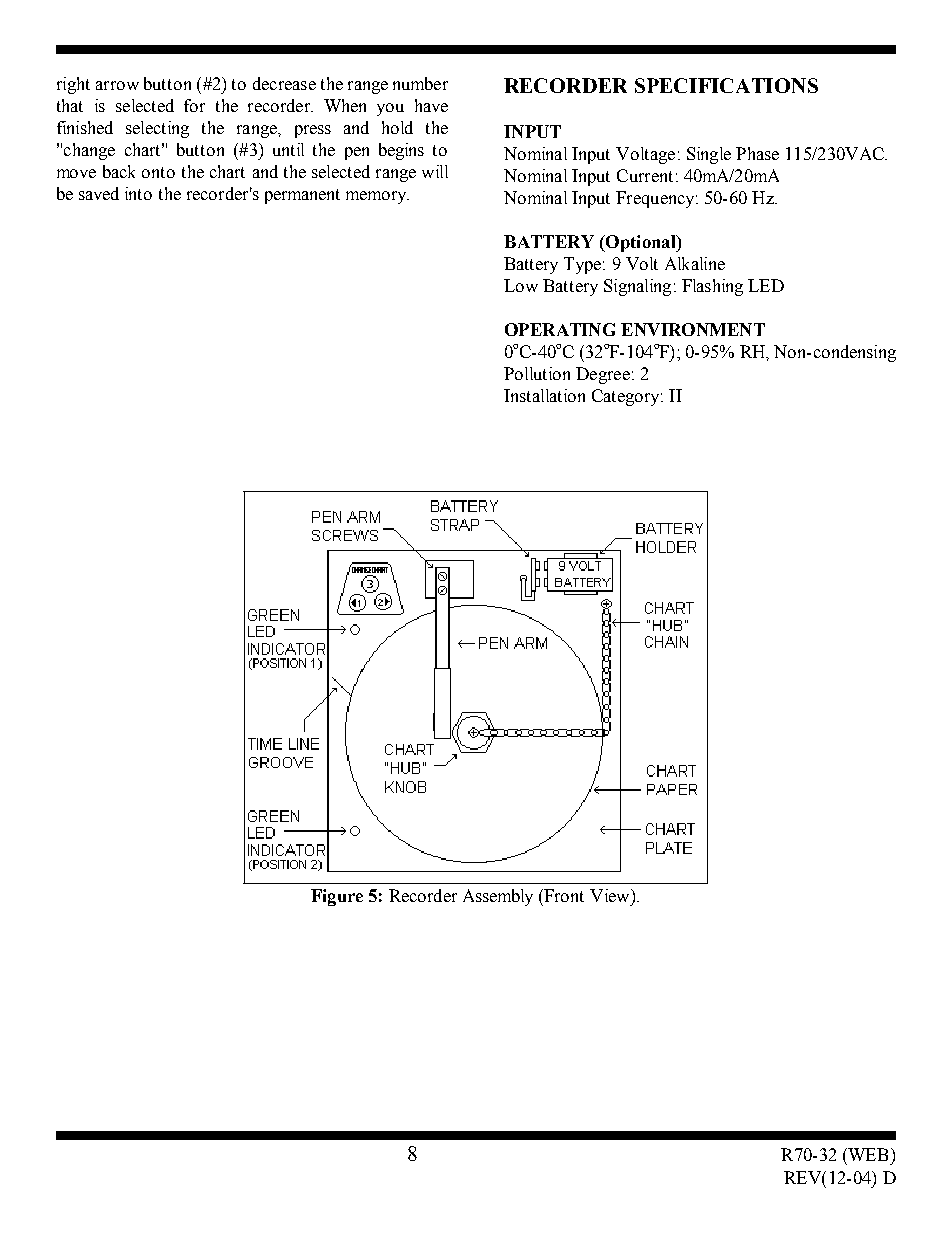 The height and width of the image is (1233, 952). What do you see at coordinates (627, 397) in the image?
I see `Category` at bounding box center [627, 397].
